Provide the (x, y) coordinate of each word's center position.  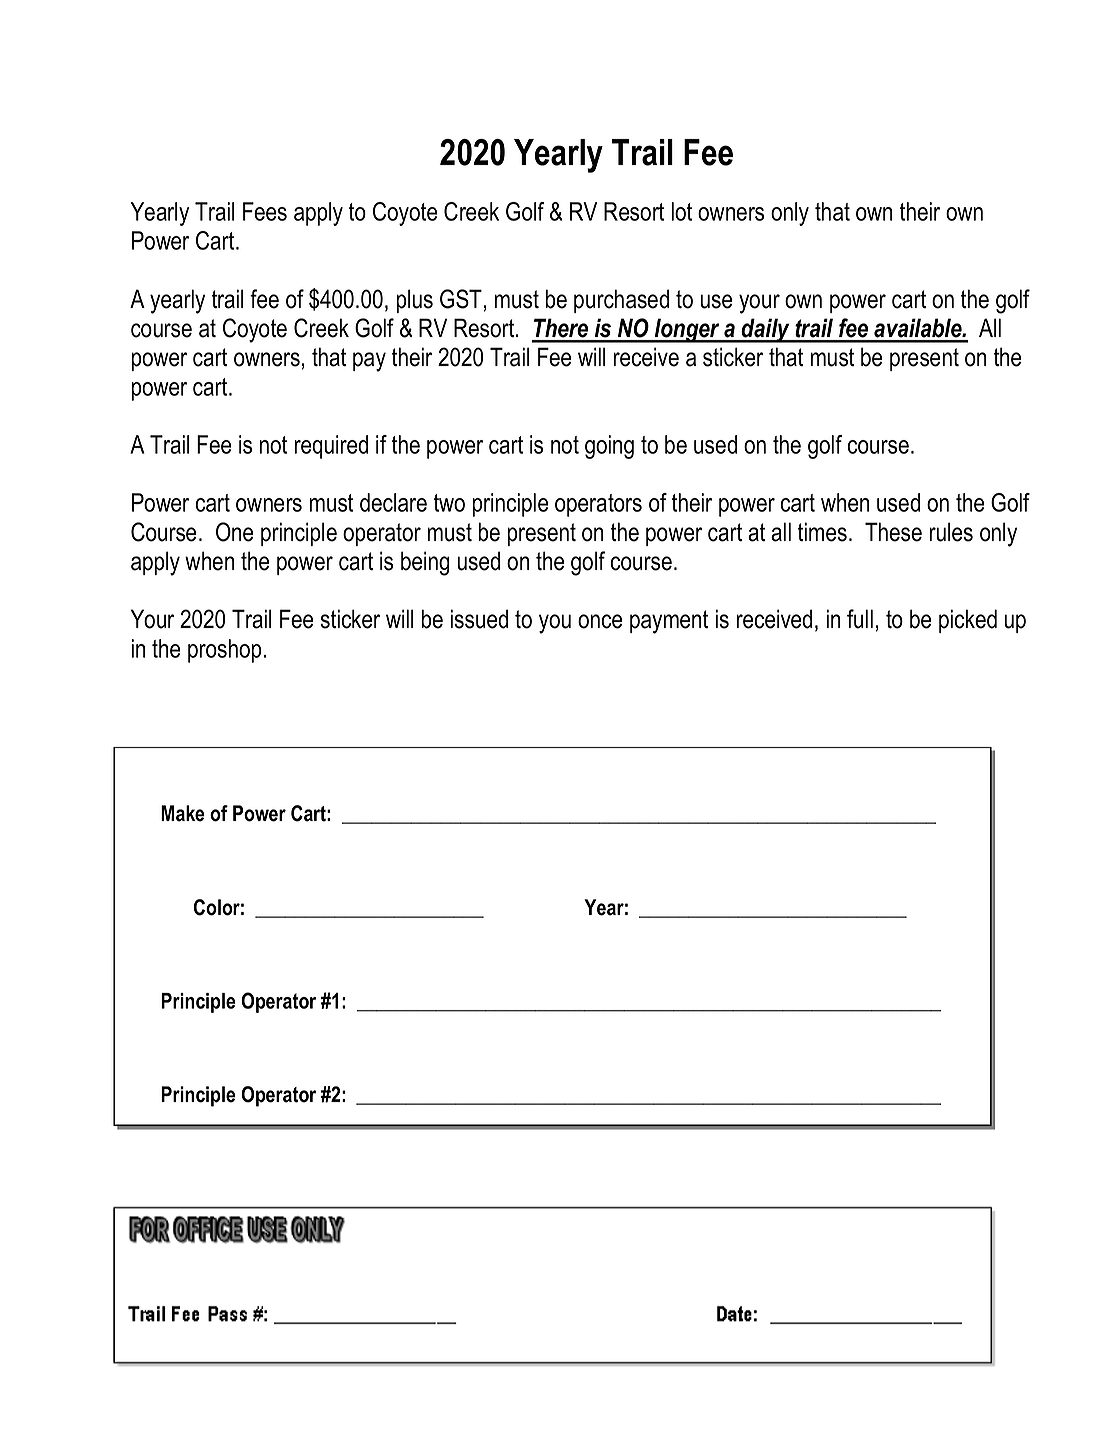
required (331, 447)
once (600, 621)
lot (681, 211)
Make (183, 813)
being (425, 563)
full (860, 619)
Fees (265, 211)
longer (687, 330)
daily (766, 330)
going (609, 447)
